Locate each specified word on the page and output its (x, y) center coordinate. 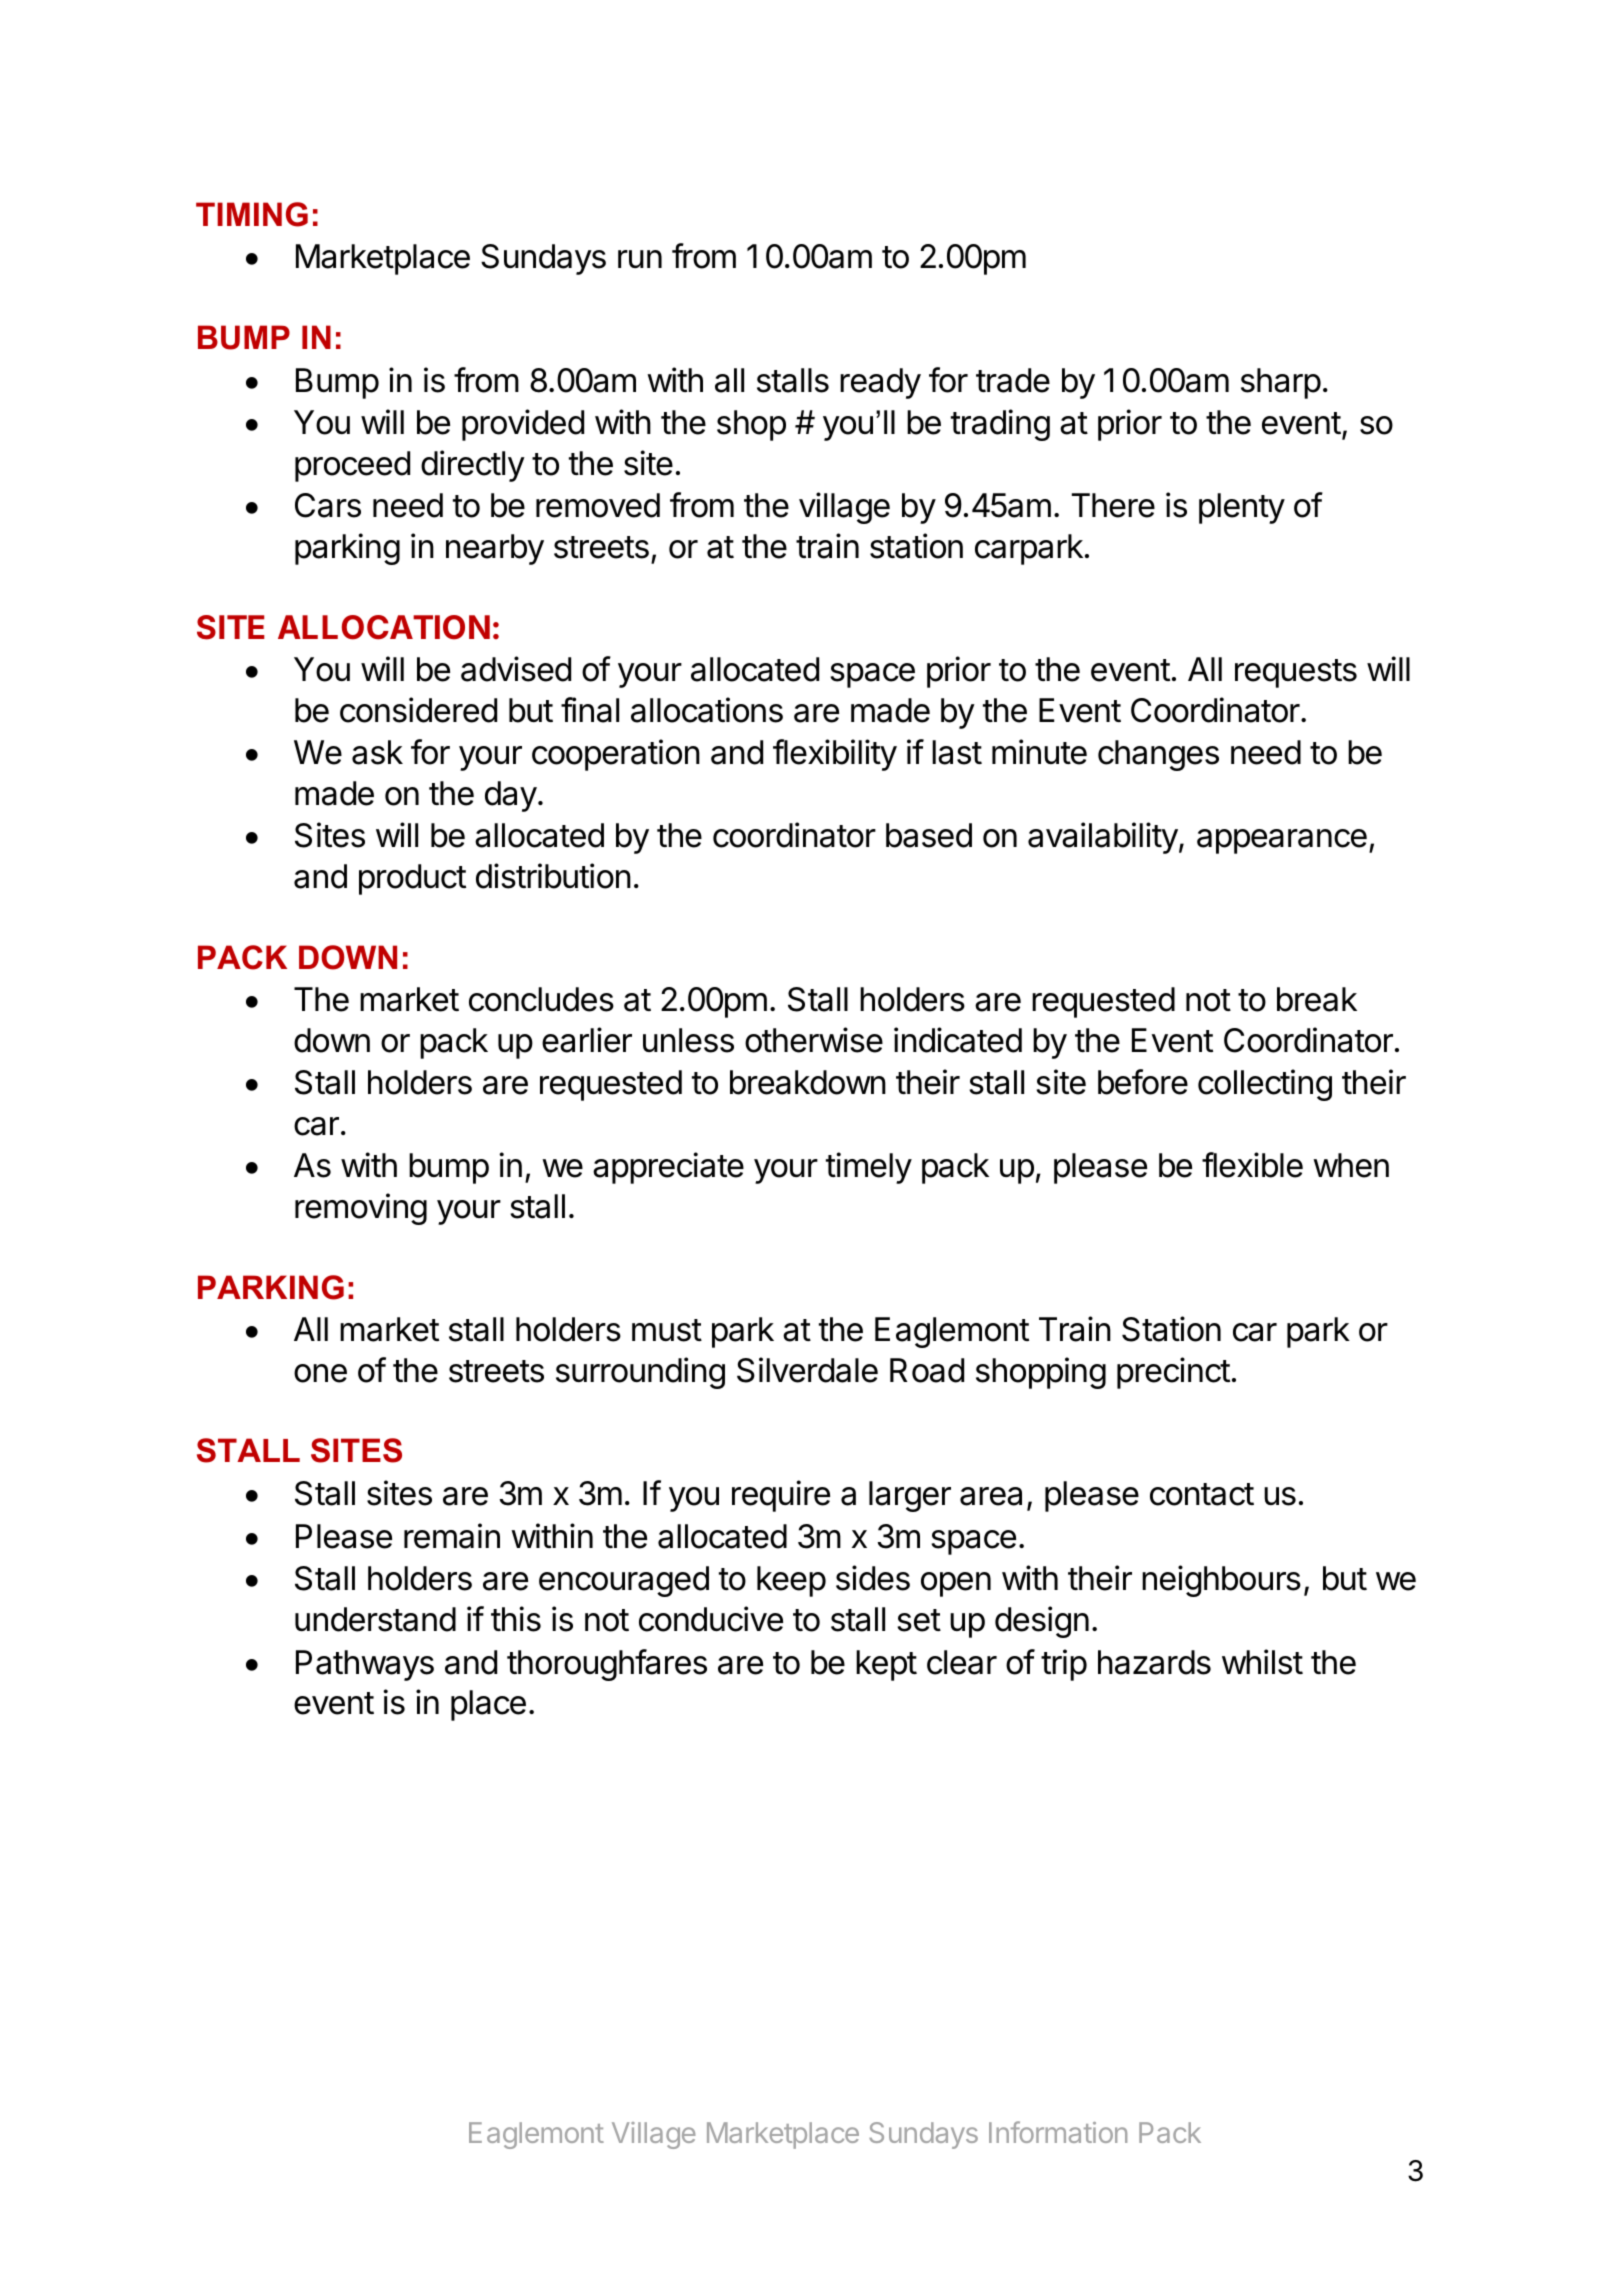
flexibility (835, 755)
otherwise (814, 1040)
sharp (1281, 383)
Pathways (365, 1665)
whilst (1262, 1662)
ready (880, 383)
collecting (1265, 1085)
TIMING (252, 214)
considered (418, 710)
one (320, 1373)
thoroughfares (607, 1665)
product (412, 879)
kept (886, 1665)
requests (1296, 673)
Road (927, 1370)
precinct (1173, 1373)
